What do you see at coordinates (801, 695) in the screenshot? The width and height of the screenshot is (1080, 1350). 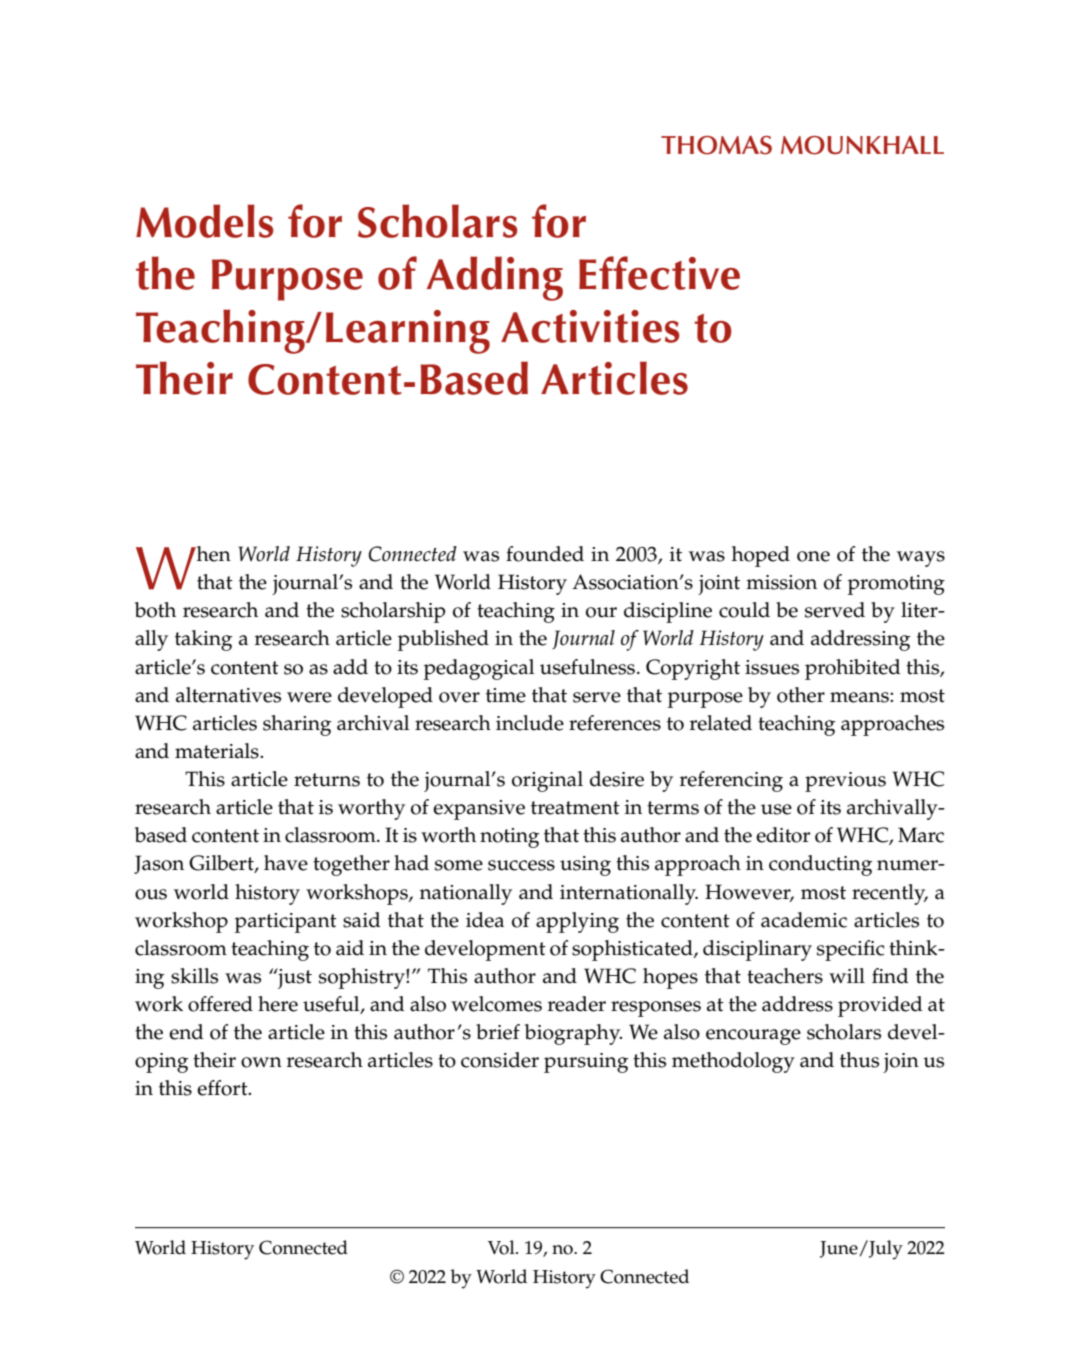 I see `other` at bounding box center [801, 695].
